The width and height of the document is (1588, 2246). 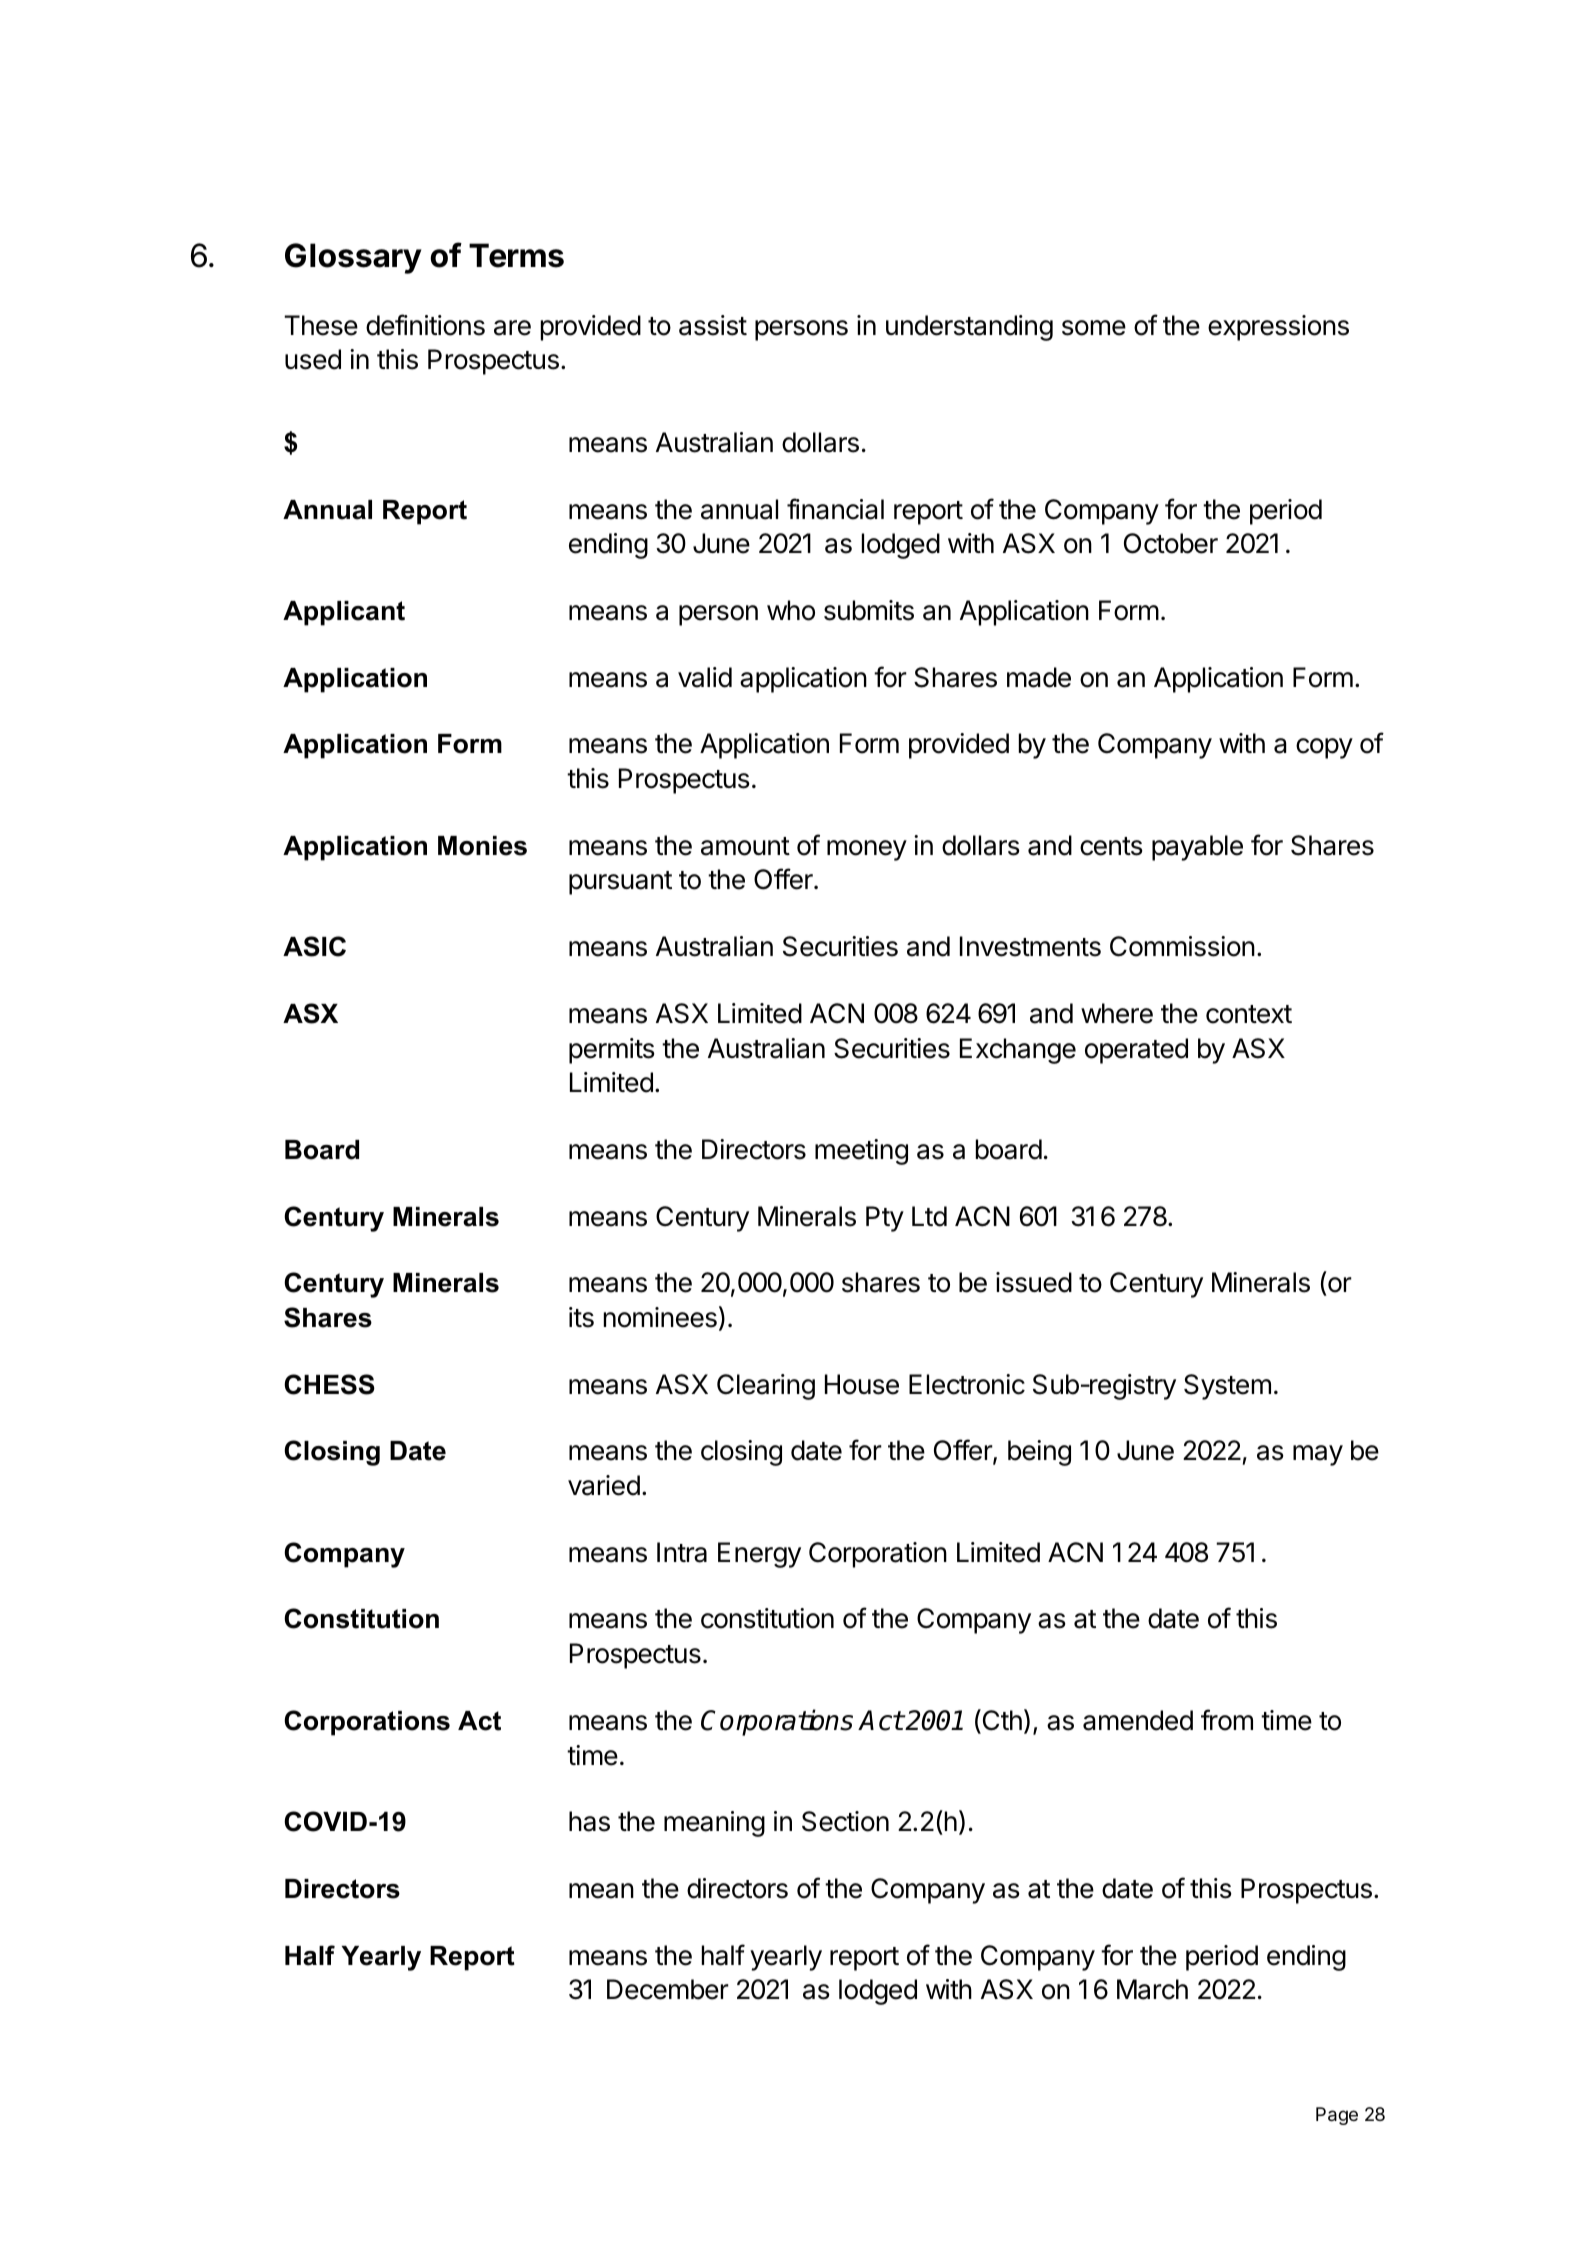 I want to click on System, so click(x=1227, y=1387).
